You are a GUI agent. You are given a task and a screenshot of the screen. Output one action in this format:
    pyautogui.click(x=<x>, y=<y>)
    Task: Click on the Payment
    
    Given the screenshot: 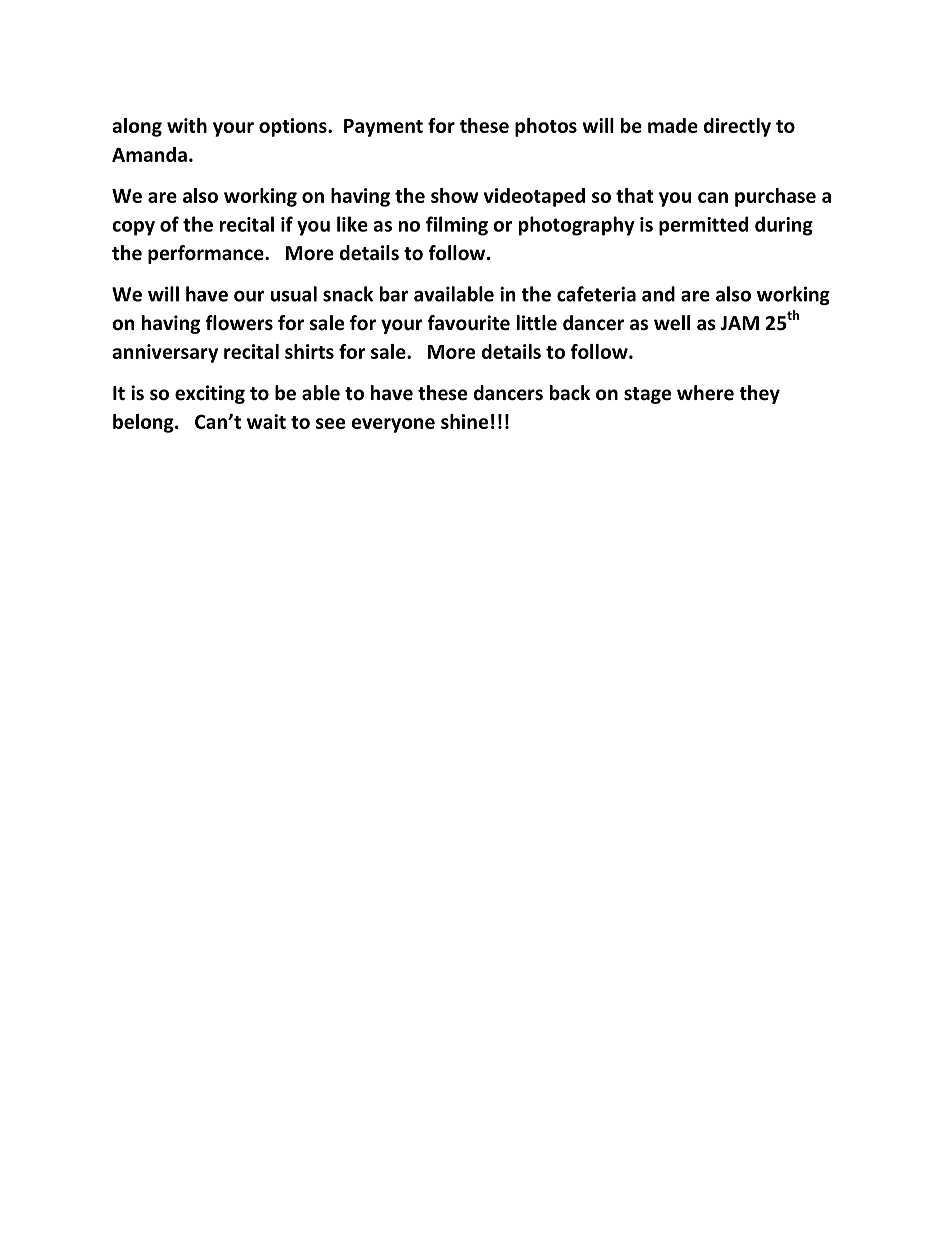 What is the action you would take?
    pyautogui.click(x=383, y=128)
